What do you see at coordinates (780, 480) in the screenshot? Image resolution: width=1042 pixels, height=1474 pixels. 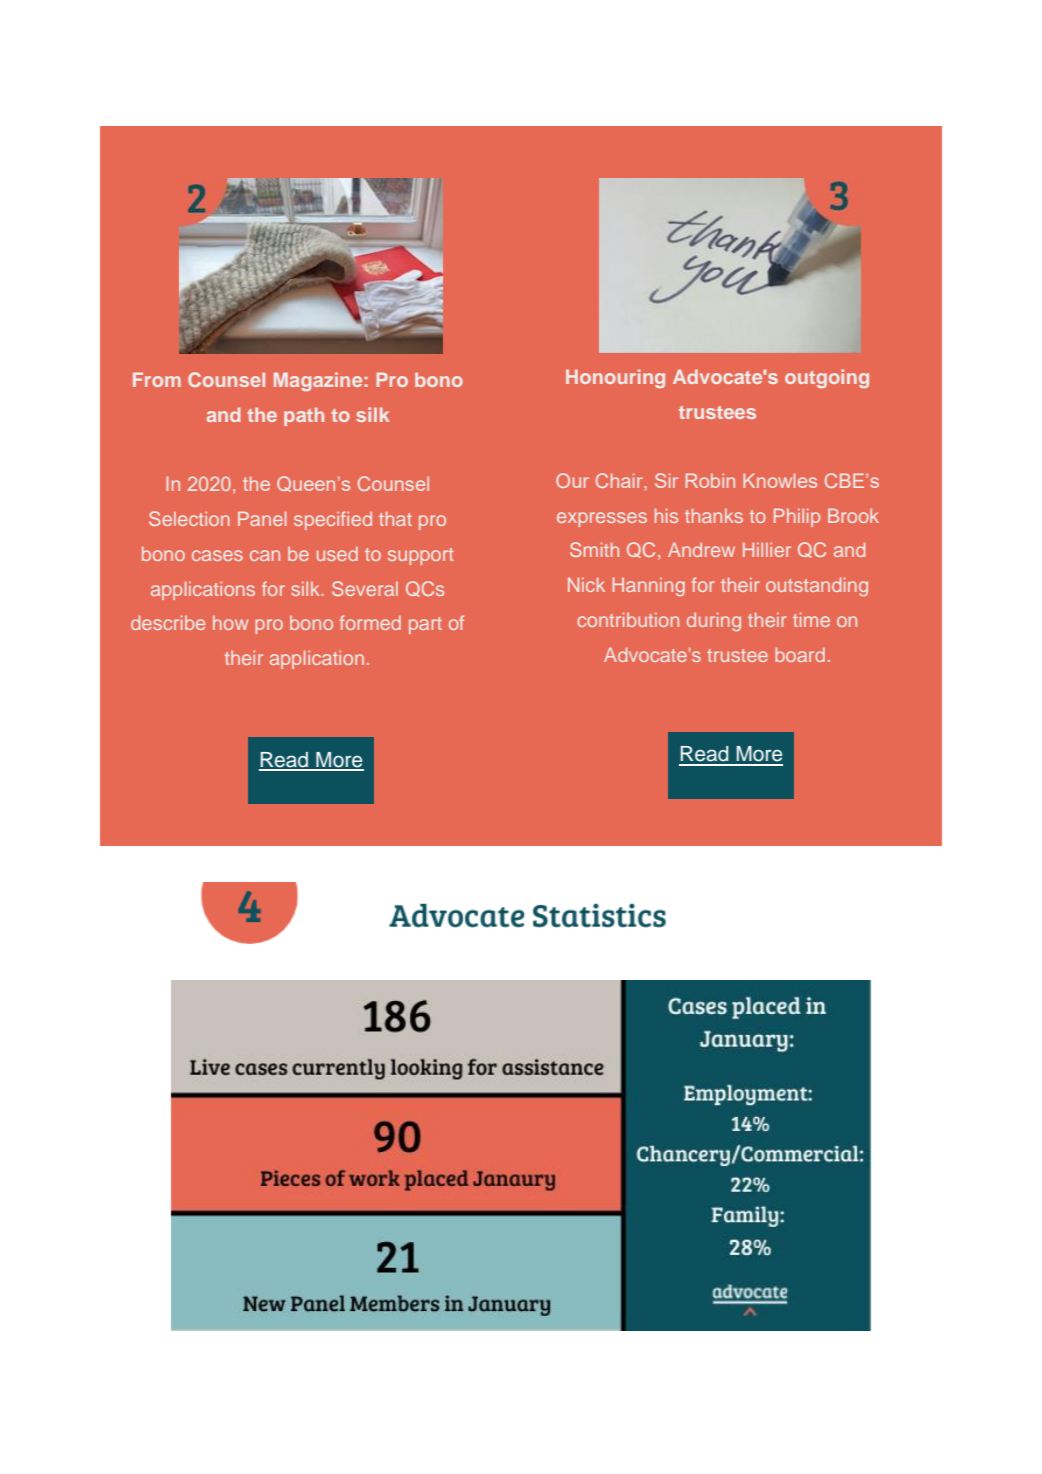 I see `Knowles` at bounding box center [780, 480].
